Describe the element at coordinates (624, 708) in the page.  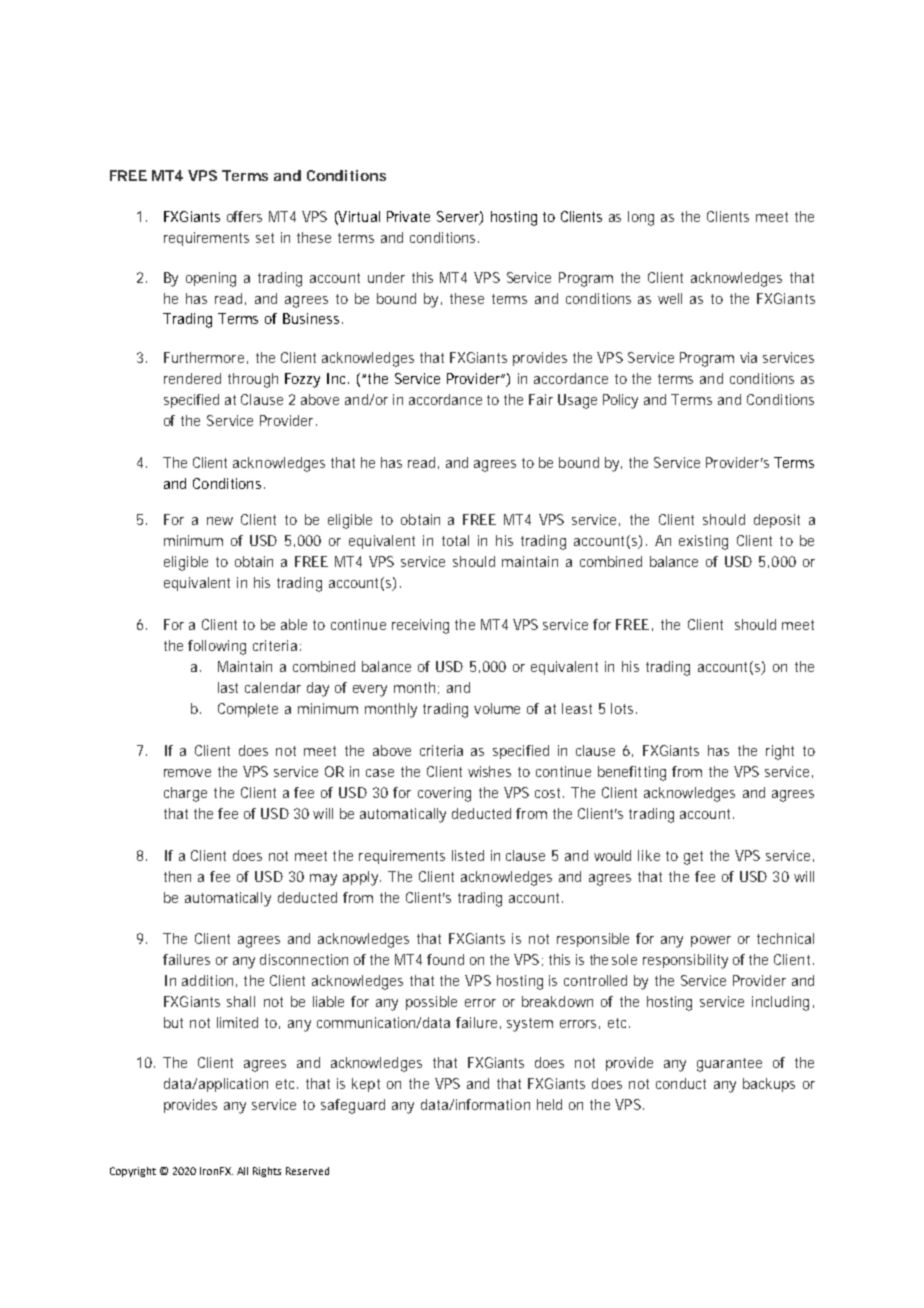
I see `lots` at that location.
